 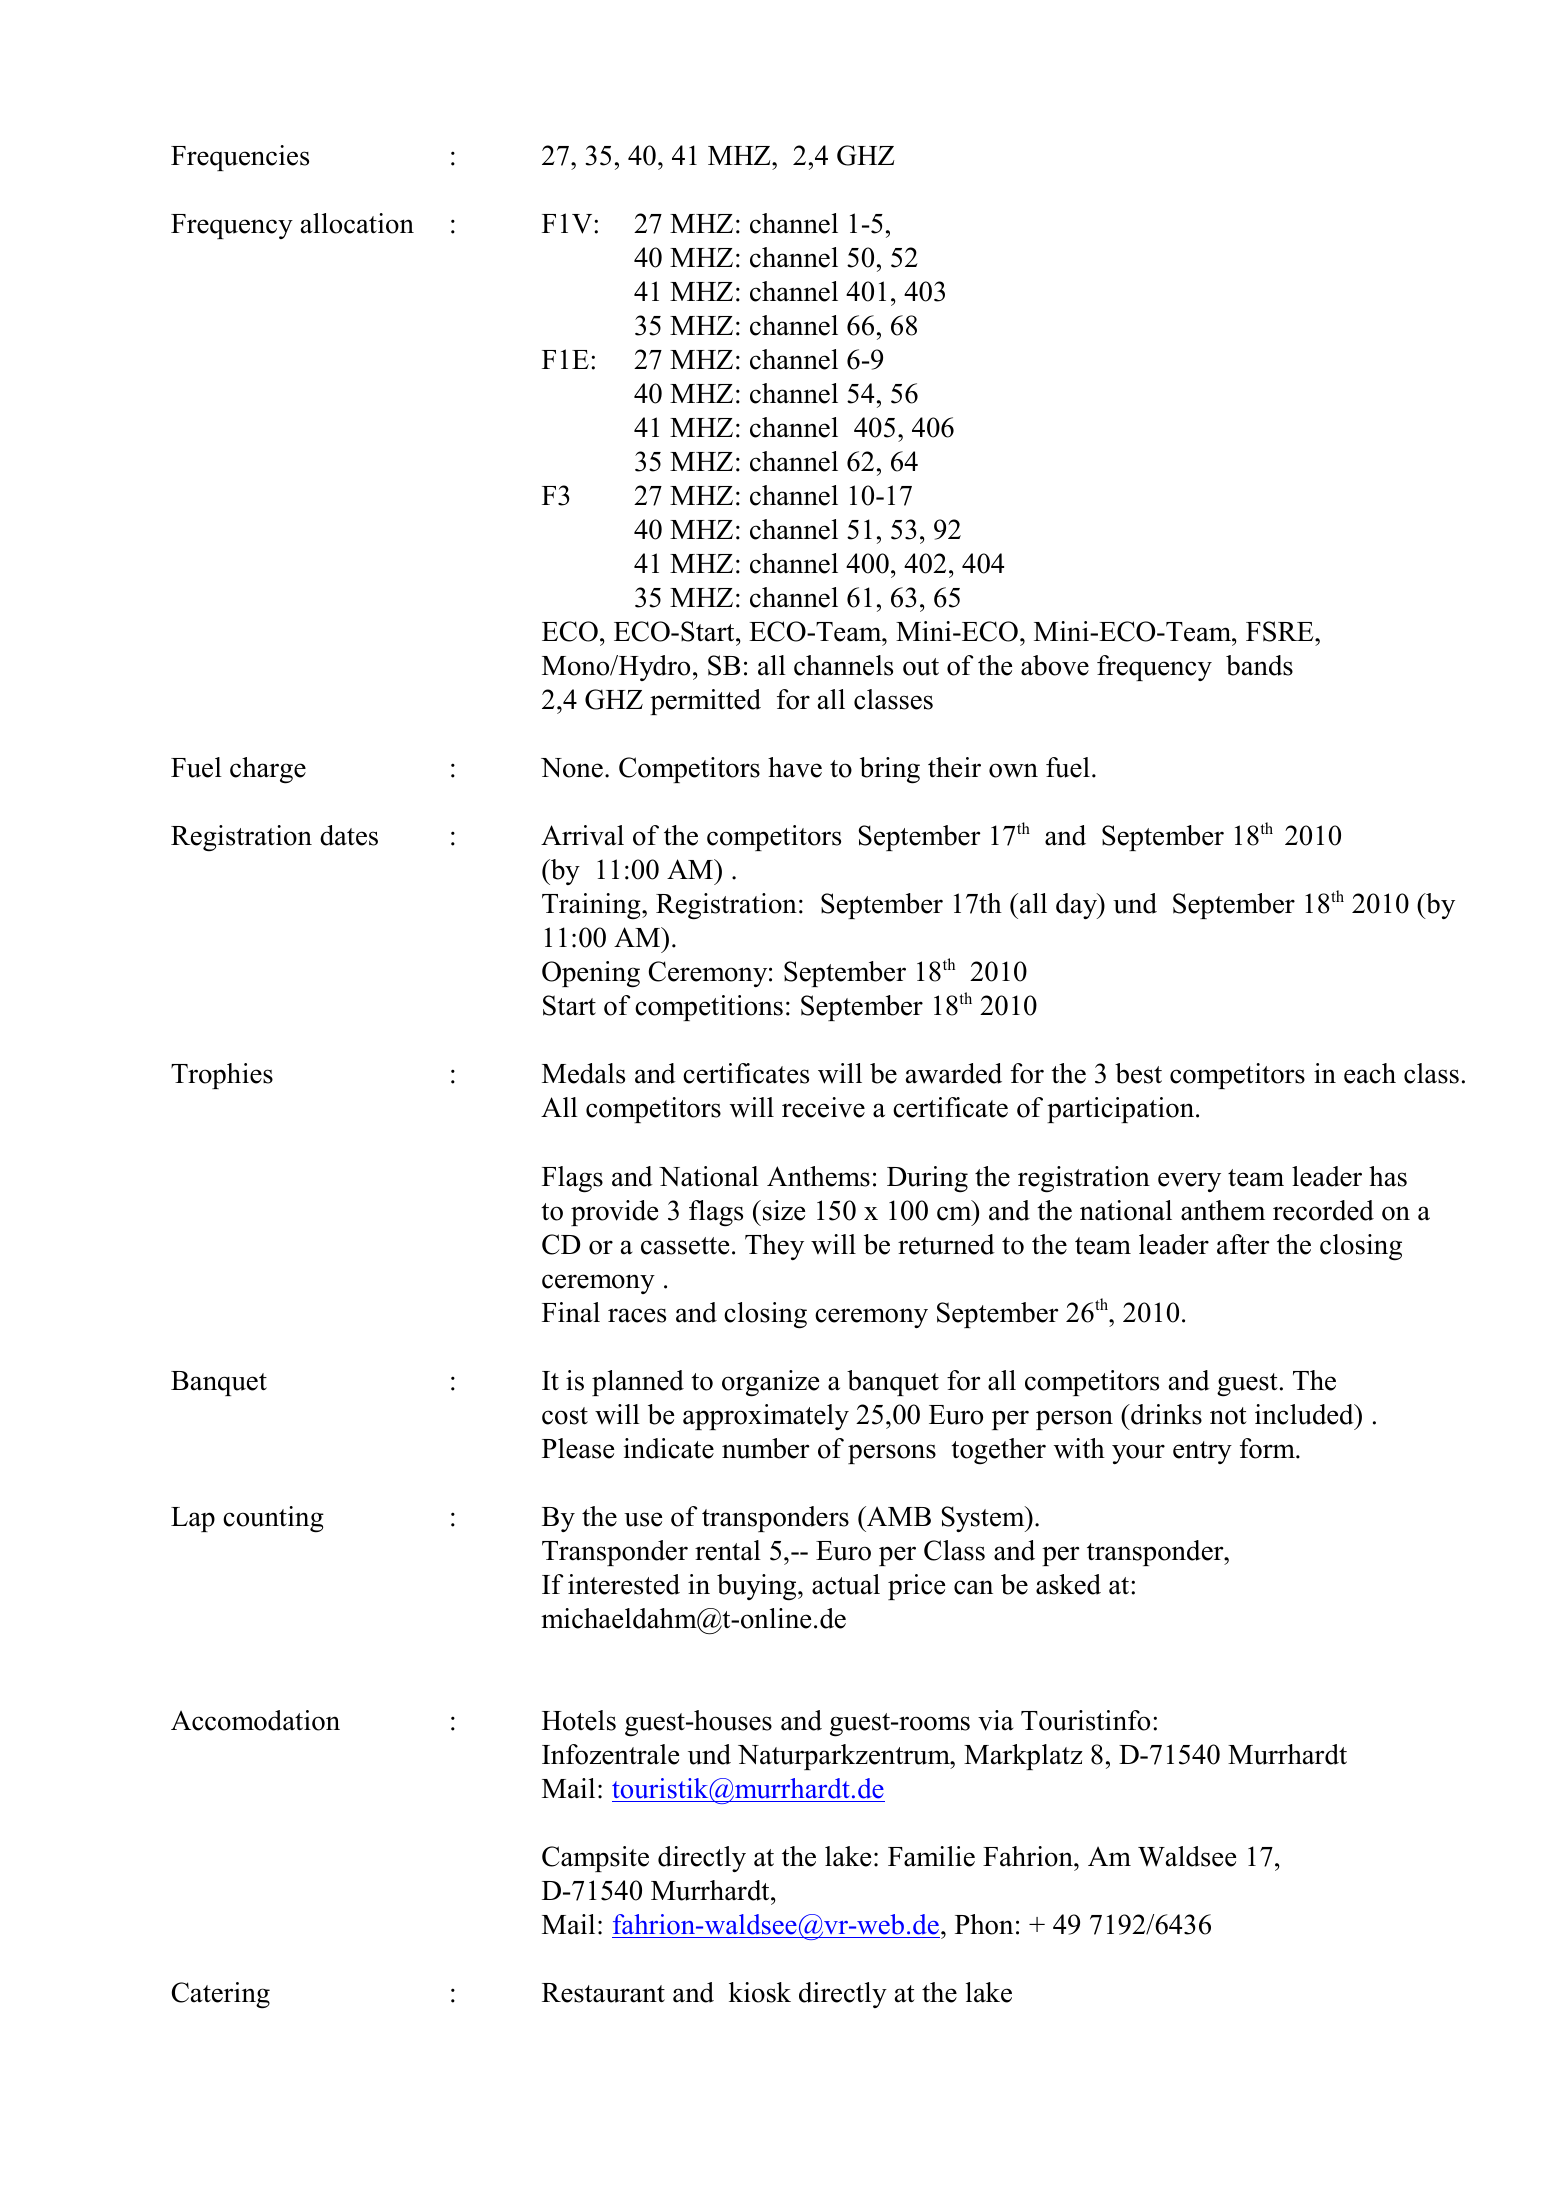 What do you see at coordinates (357, 223) in the screenshot?
I see `allocation` at bounding box center [357, 223].
